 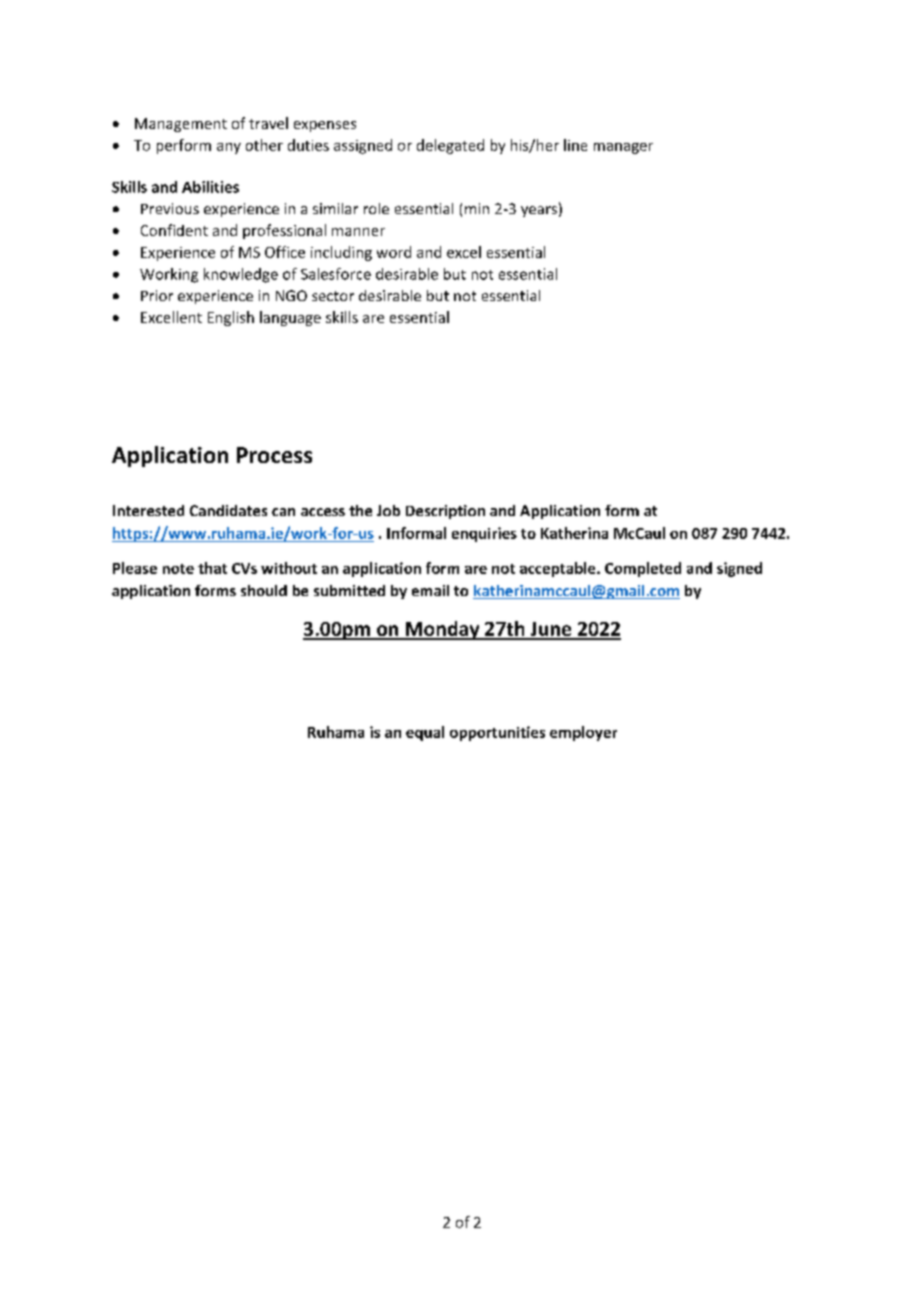 I want to click on Management, so click(x=181, y=125).
